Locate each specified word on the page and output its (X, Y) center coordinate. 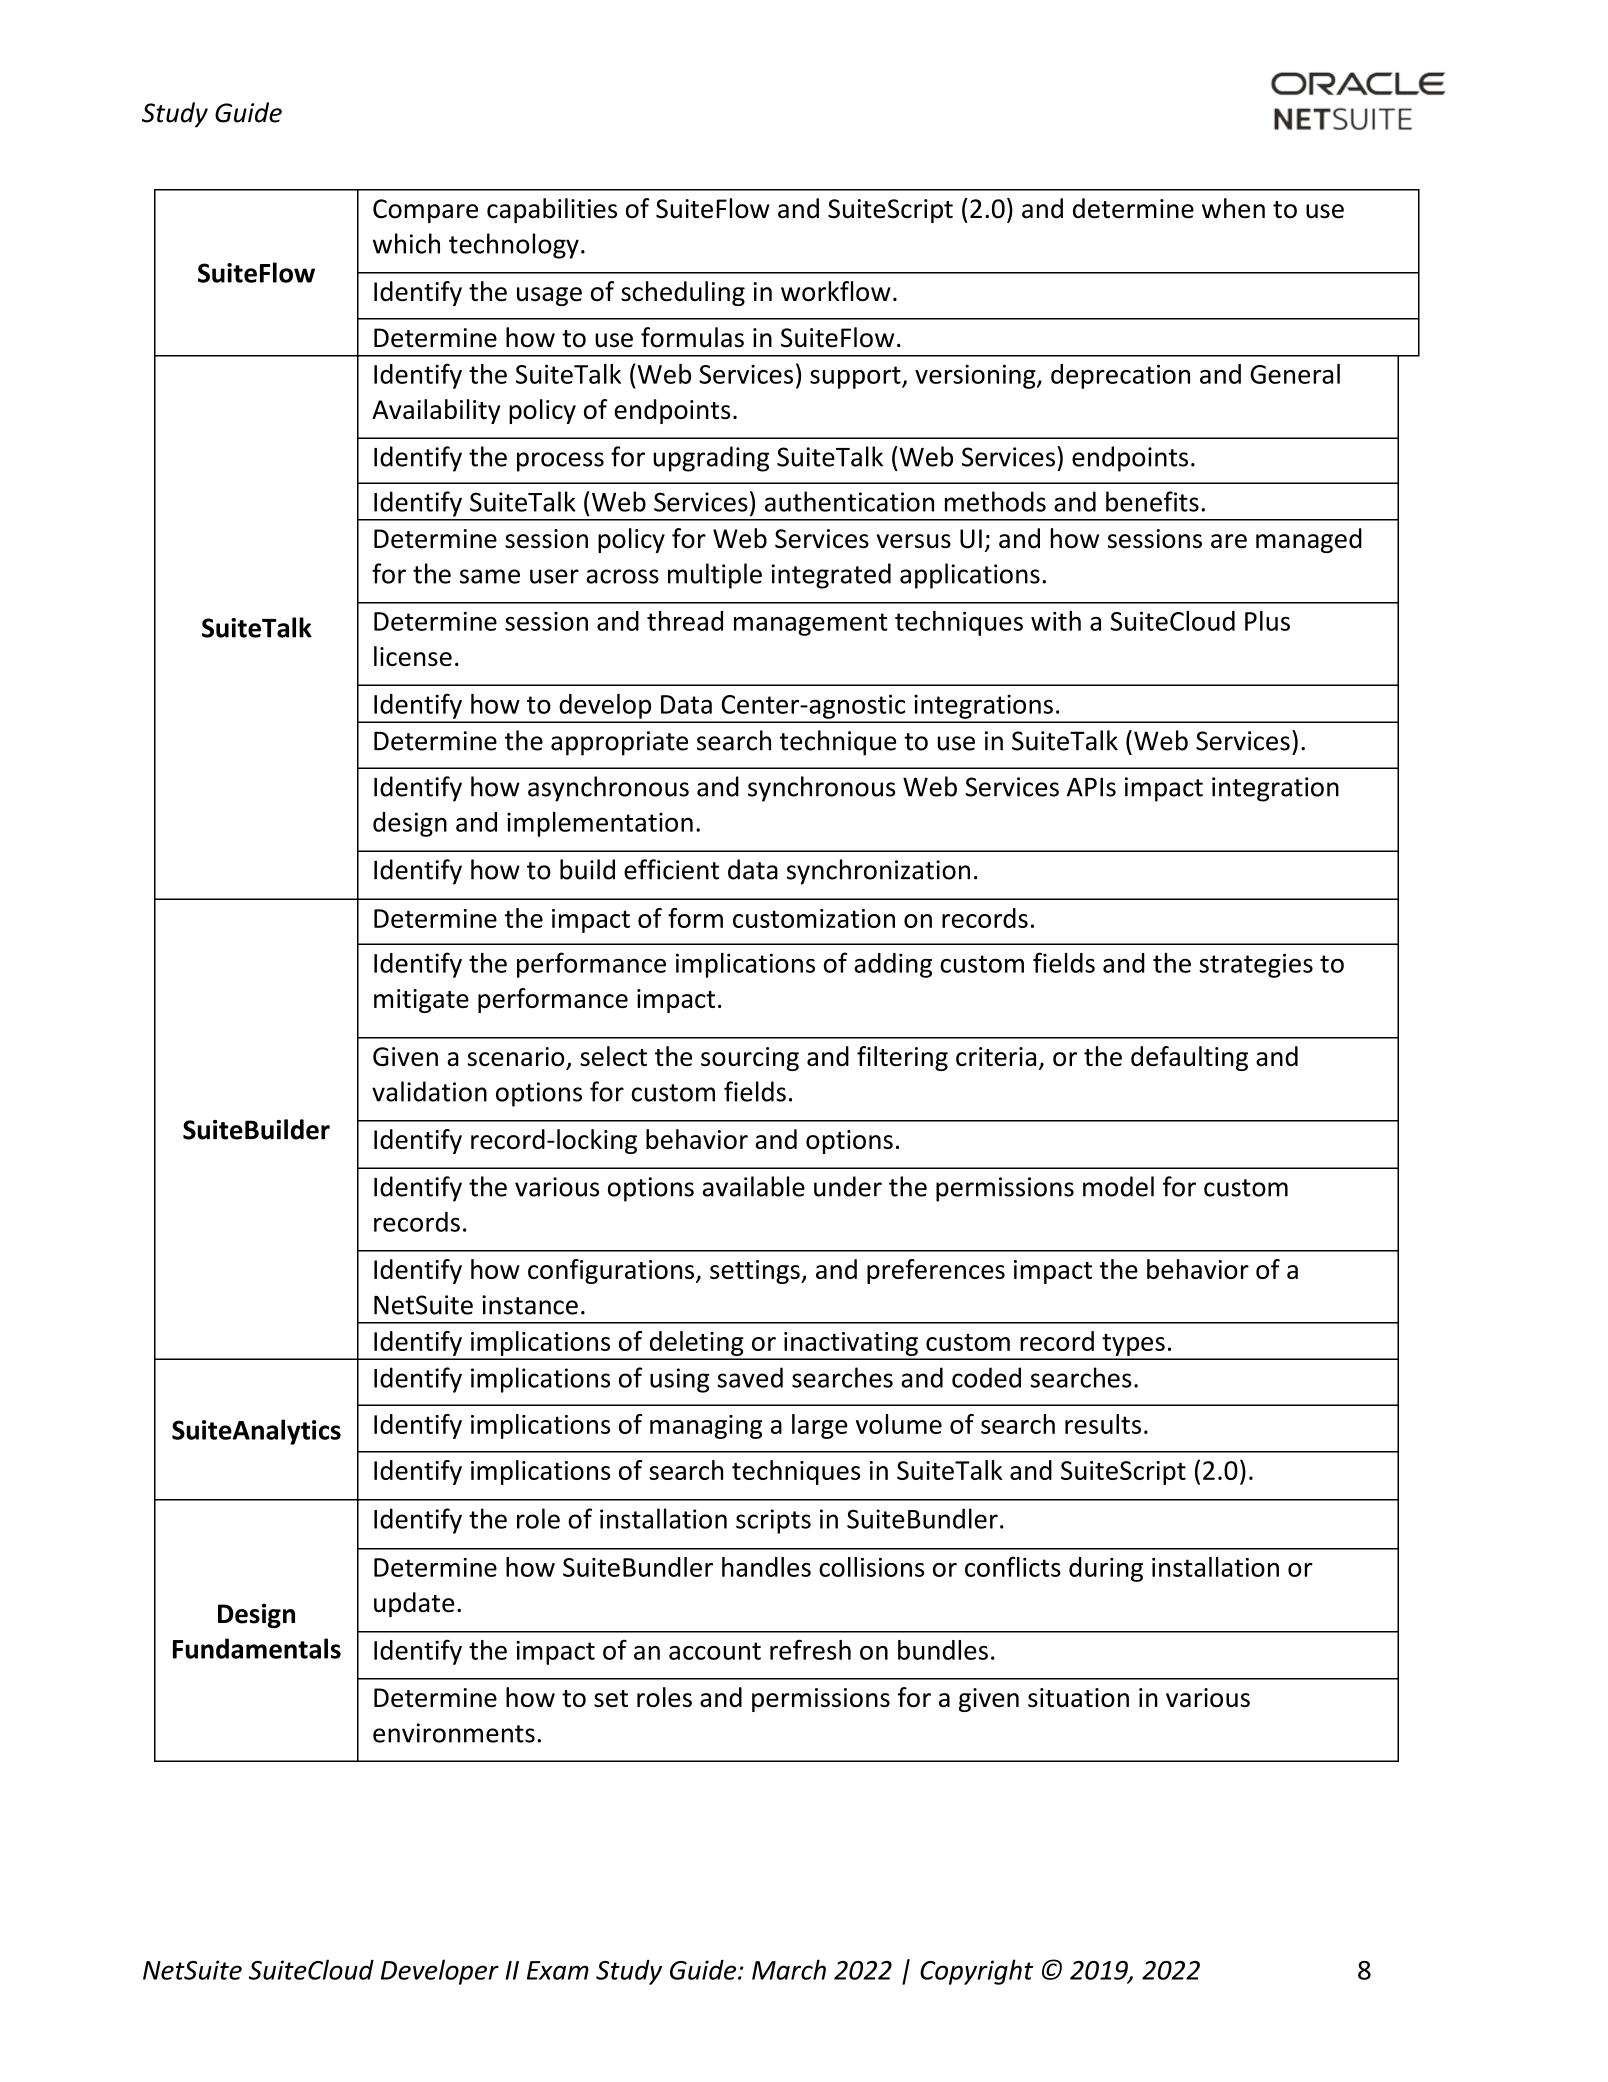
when (1233, 208)
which (406, 243)
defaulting (1189, 1058)
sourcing (750, 1059)
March (789, 1969)
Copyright (976, 1972)
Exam (558, 1970)
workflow (836, 291)
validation (429, 1091)
